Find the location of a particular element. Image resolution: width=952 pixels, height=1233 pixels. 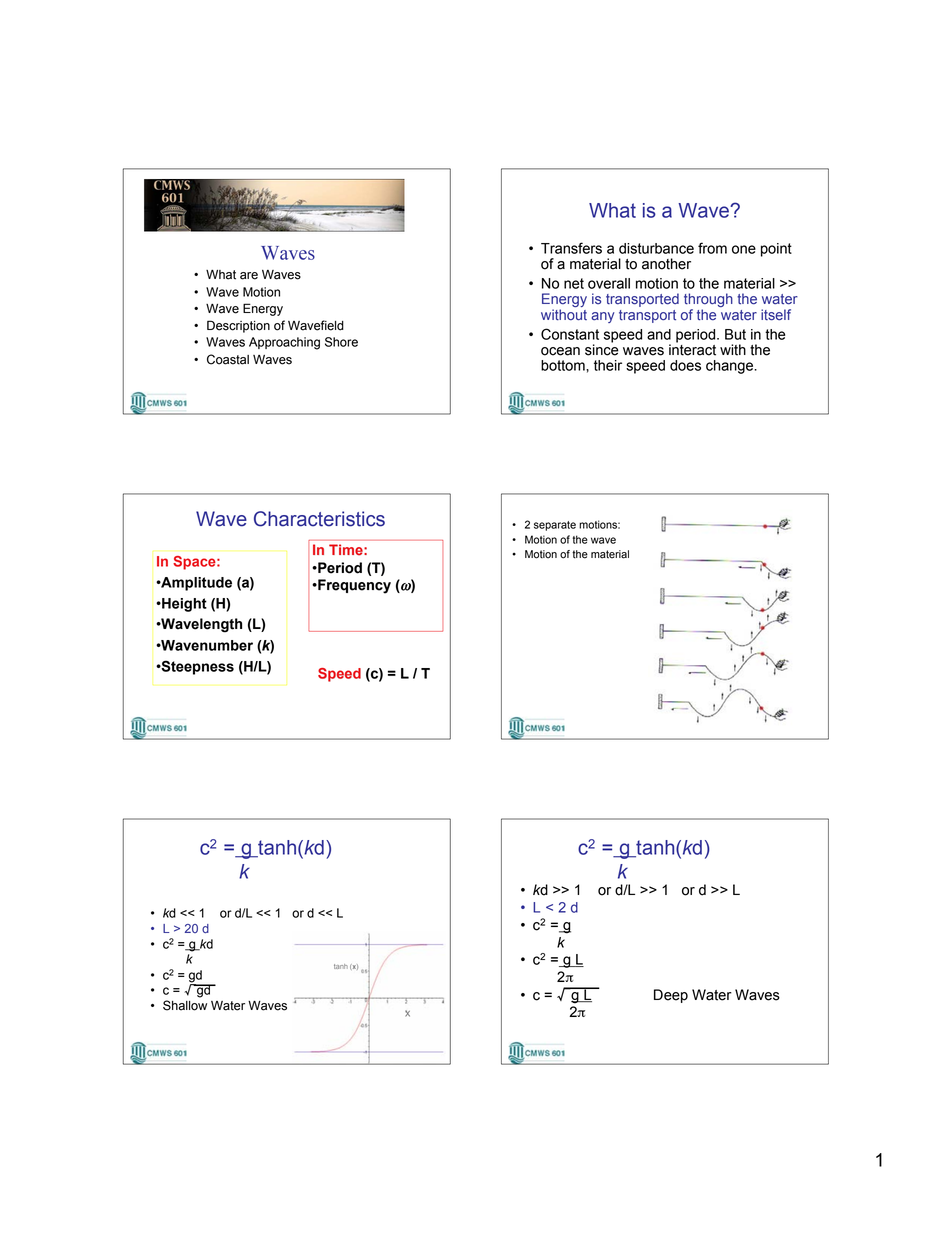

their is located at coordinates (608, 365).
